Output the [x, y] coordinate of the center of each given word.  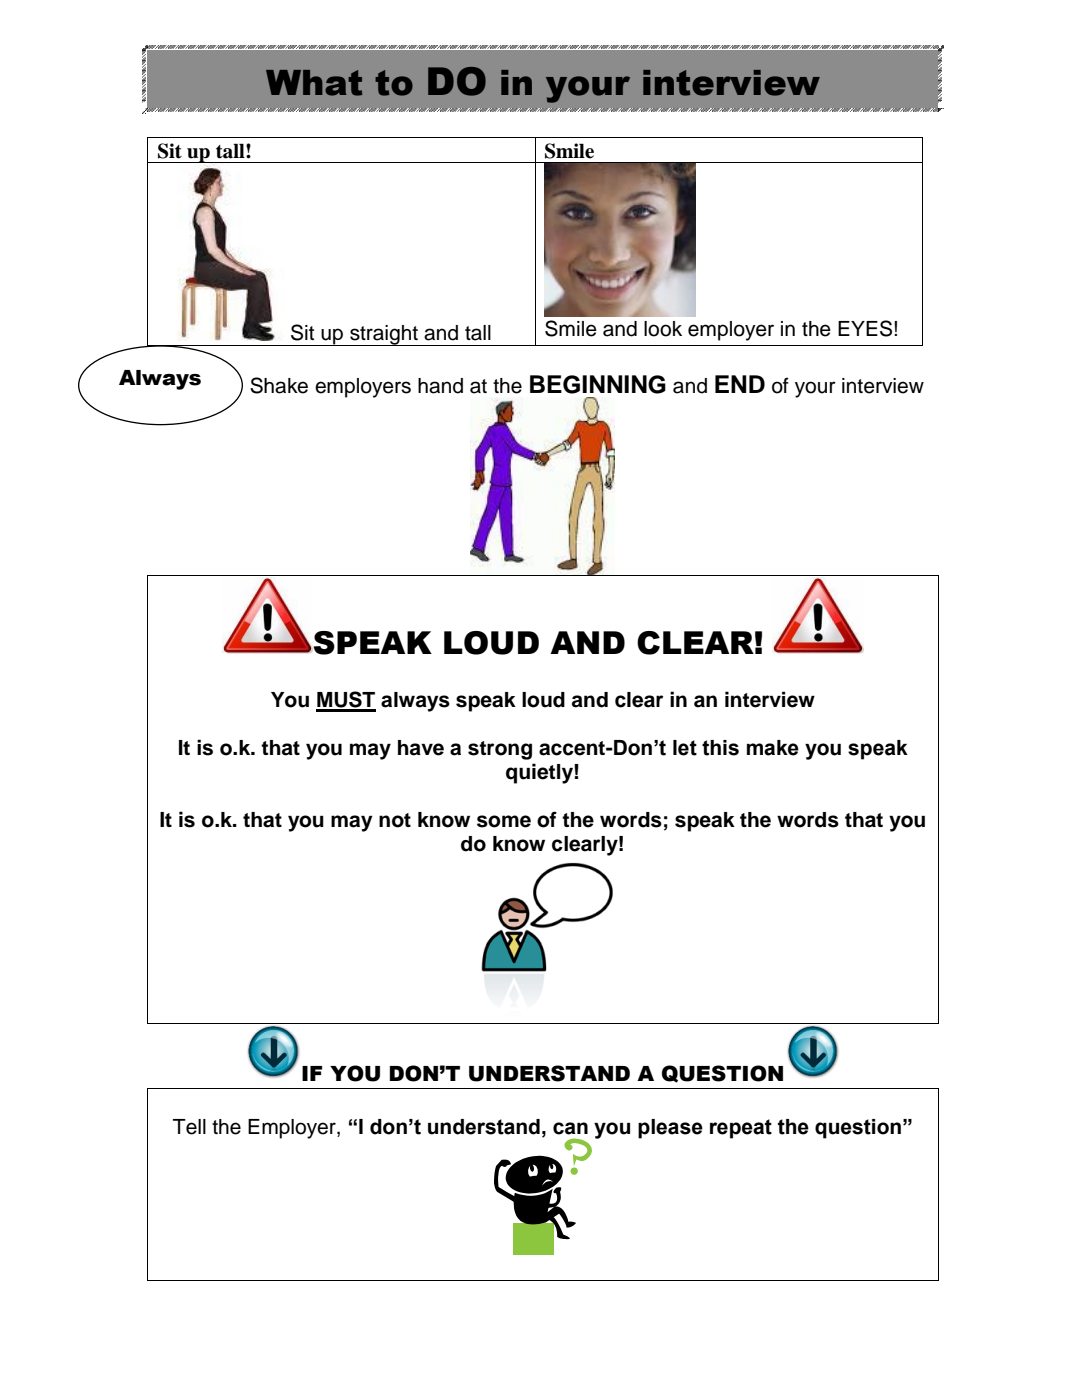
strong [500, 750]
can [570, 1128]
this [720, 748]
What [314, 83]
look [663, 329]
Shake [279, 385]
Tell [189, 1127]
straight [384, 335]
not [395, 820]
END [740, 384]
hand [440, 386]
